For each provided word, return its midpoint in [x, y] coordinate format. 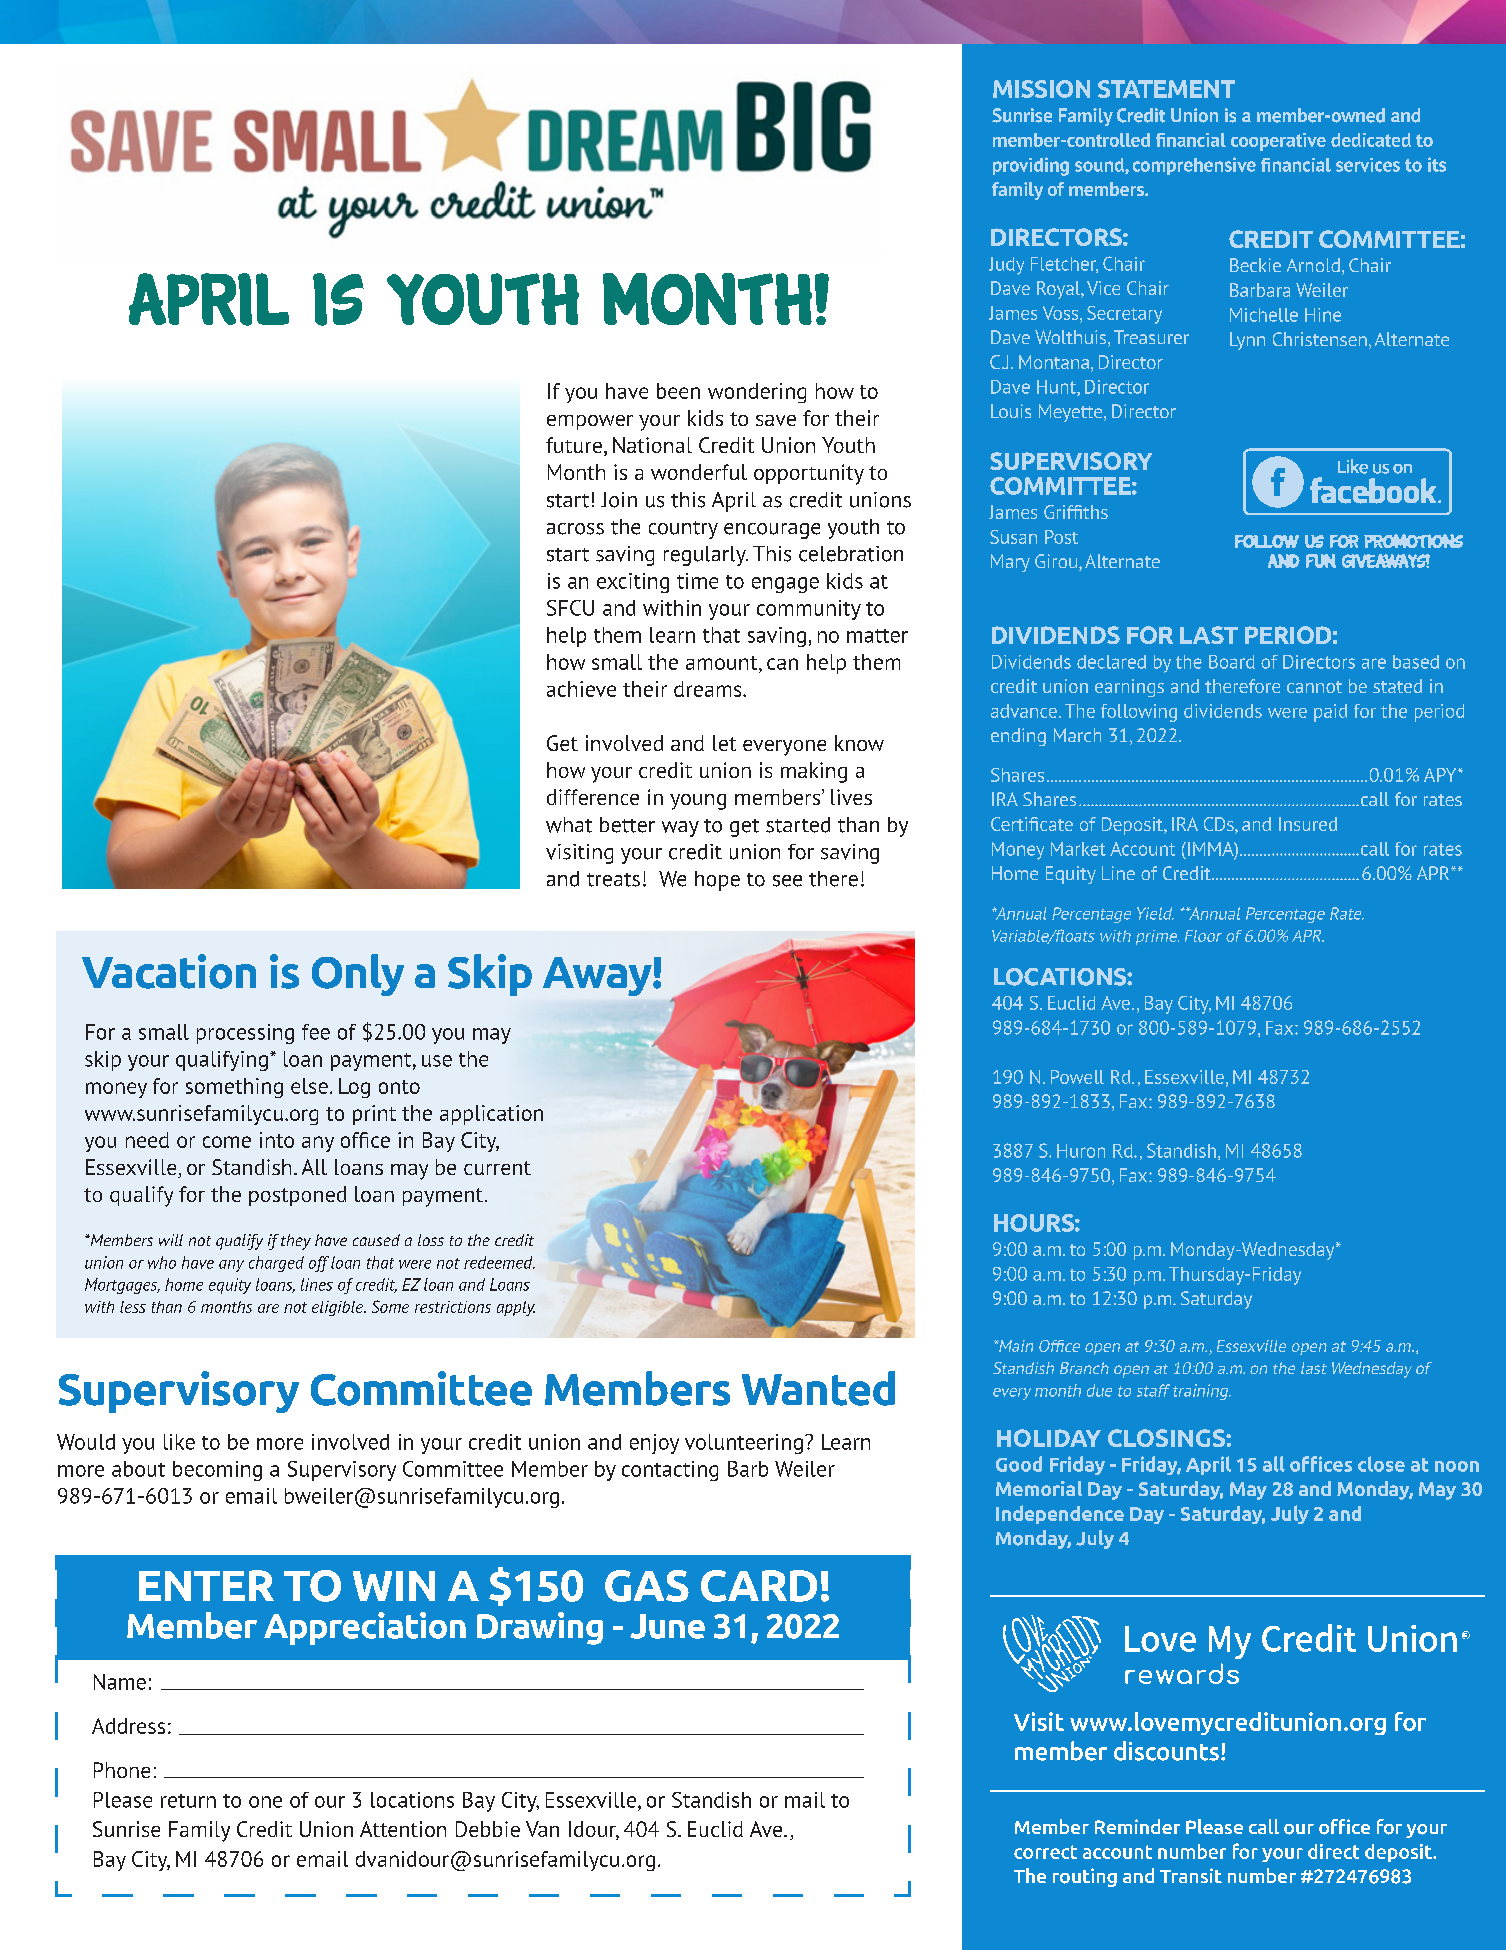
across [575, 529]
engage [785, 585]
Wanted [818, 1388]
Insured [1308, 824]
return [188, 1801]
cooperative [1278, 142]
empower [590, 422]
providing [1031, 166]
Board [1232, 662]
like [179, 1442]
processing [245, 1034]
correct [1045, 1852]
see [787, 881]
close [1381, 1464]
